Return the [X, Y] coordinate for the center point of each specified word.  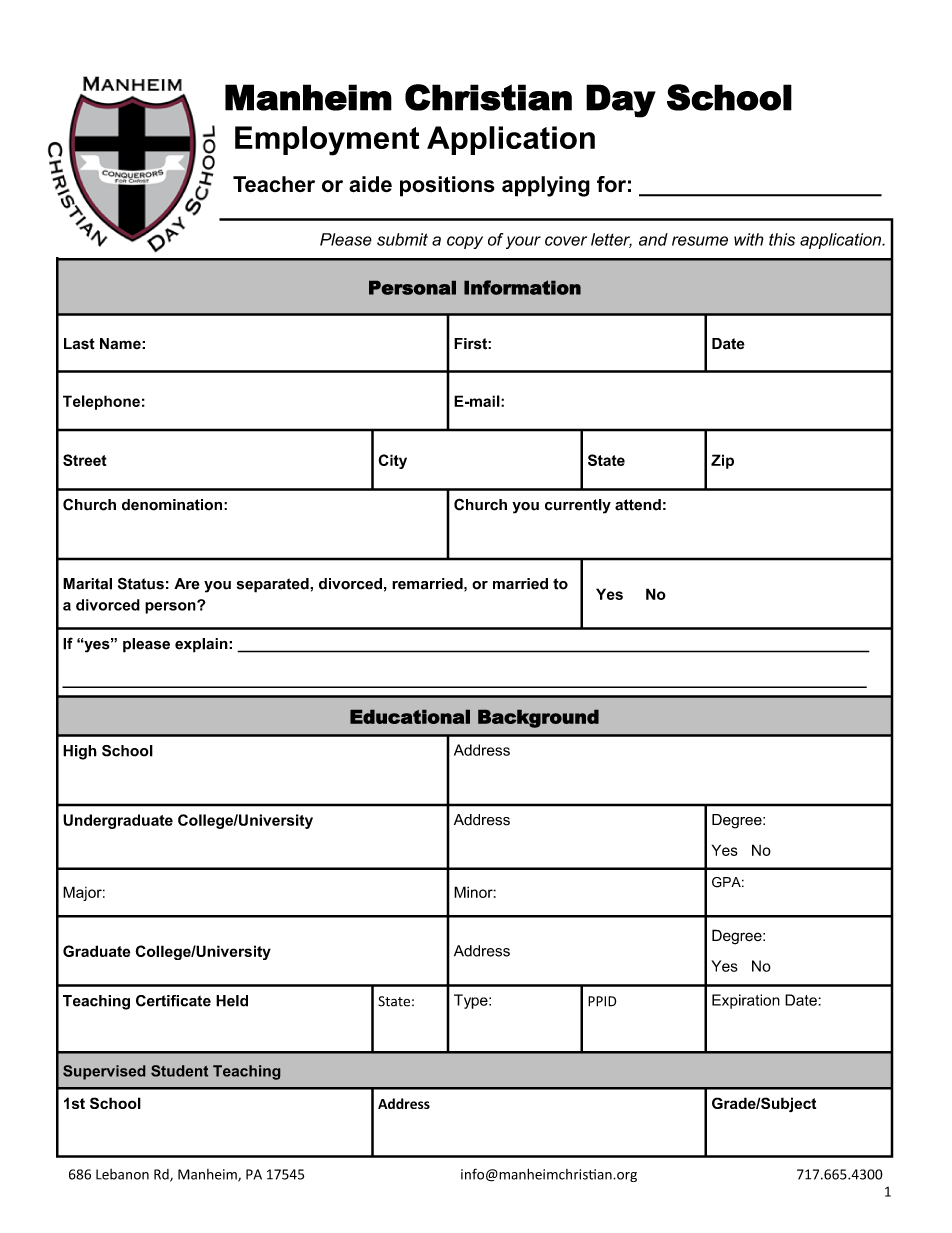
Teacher [274, 184]
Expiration [746, 1001]
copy [465, 242]
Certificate [173, 1001]
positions [447, 186]
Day [621, 101]
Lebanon [122, 1174]
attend [638, 505]
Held [232, 1001]
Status [141, 583]
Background [538, 719]
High [80, 752]
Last [79, 344]
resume [700, 241]
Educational [410, 717]
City [392, 461]
